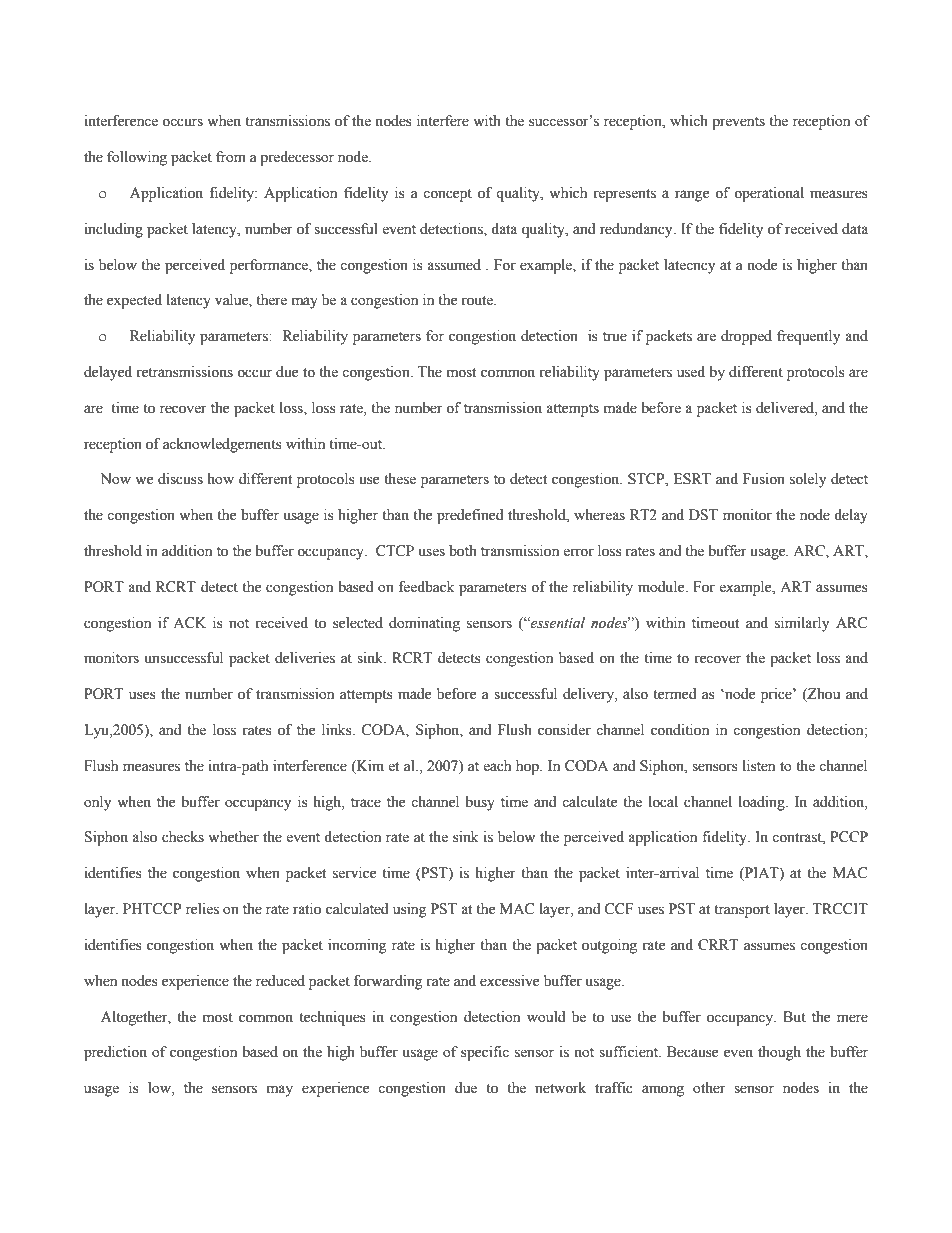 Image resolution: width=952 pixels, height=1233 pixels. I want to click on though, so click(779, 1053).
